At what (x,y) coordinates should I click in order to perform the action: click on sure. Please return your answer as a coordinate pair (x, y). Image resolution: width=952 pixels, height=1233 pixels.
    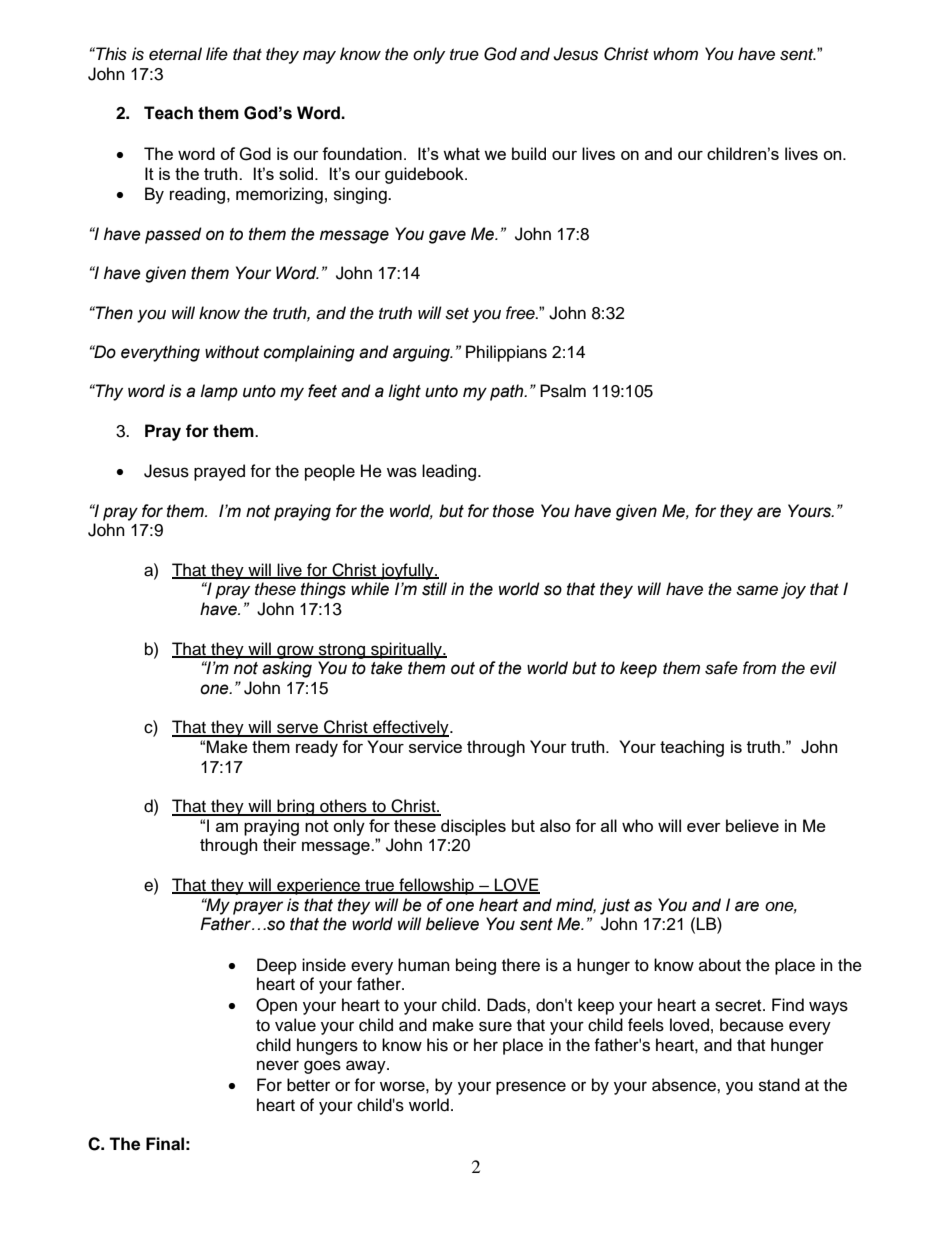
    Looking at the image, I should click on (495, 1026).
